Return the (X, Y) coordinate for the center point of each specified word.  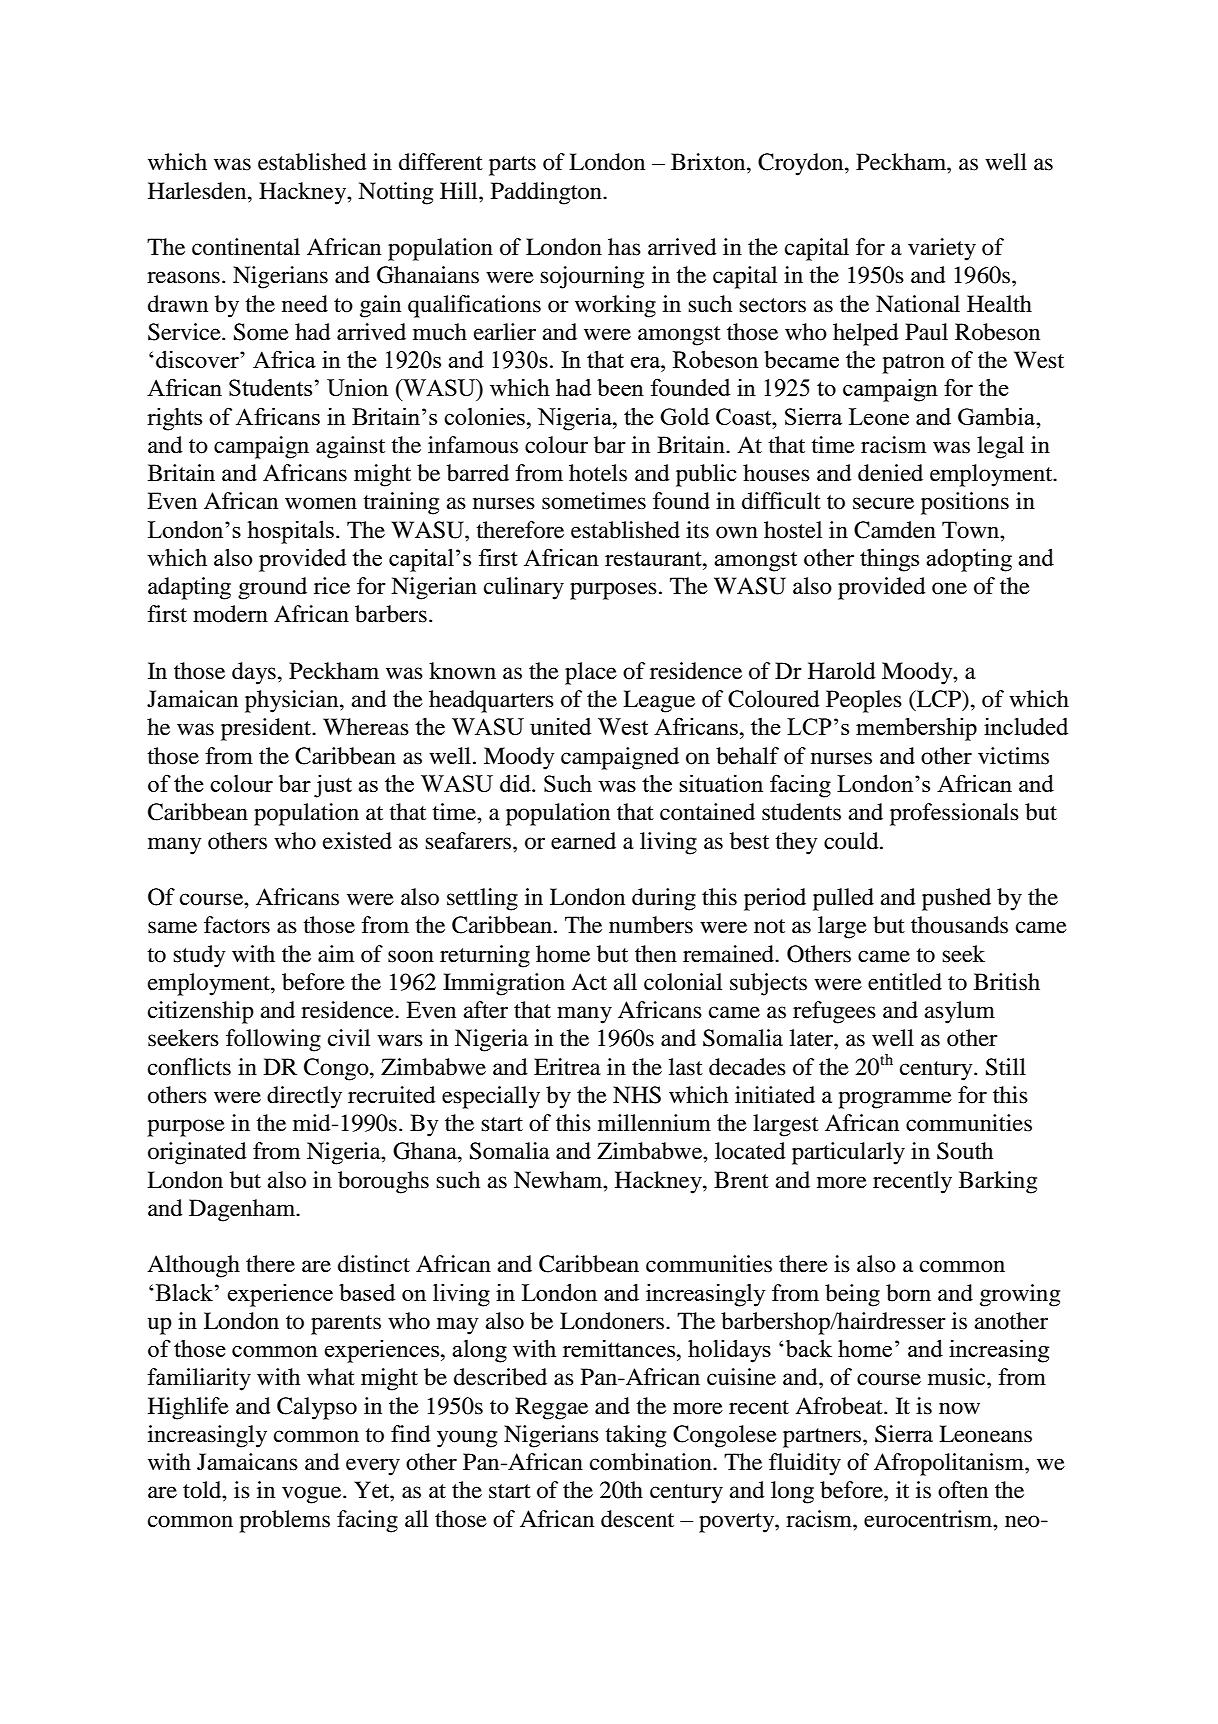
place (591, 673)
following (273, 1040)
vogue (313, 1495)
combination (652, 1462)
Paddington (547, 193)
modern (230, 614)
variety (942, 249)
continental (246, 247)
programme (895, 1100)
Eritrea (567, 1067)
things (889, 560)
